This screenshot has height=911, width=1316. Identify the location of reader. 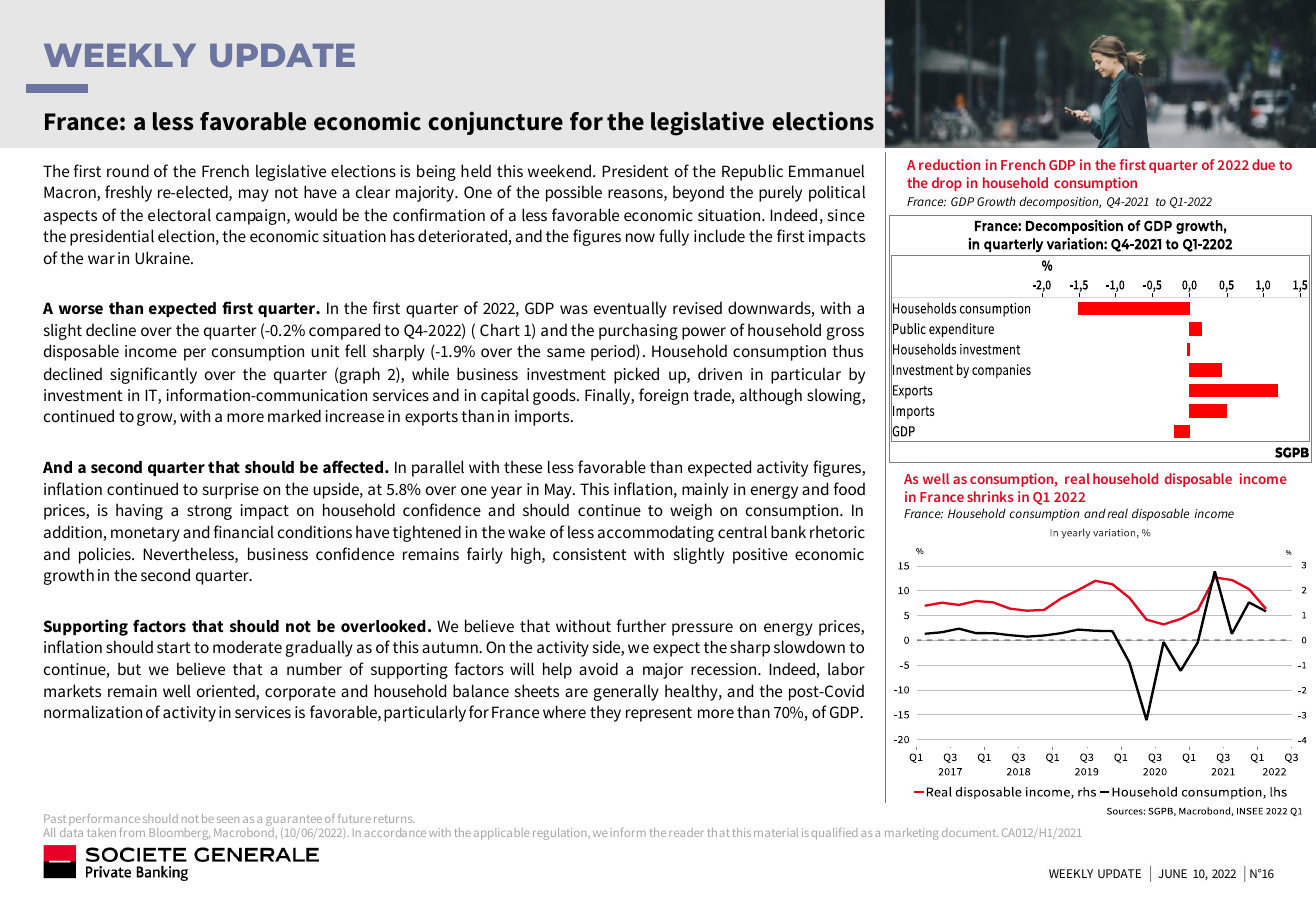
(686, 832).
